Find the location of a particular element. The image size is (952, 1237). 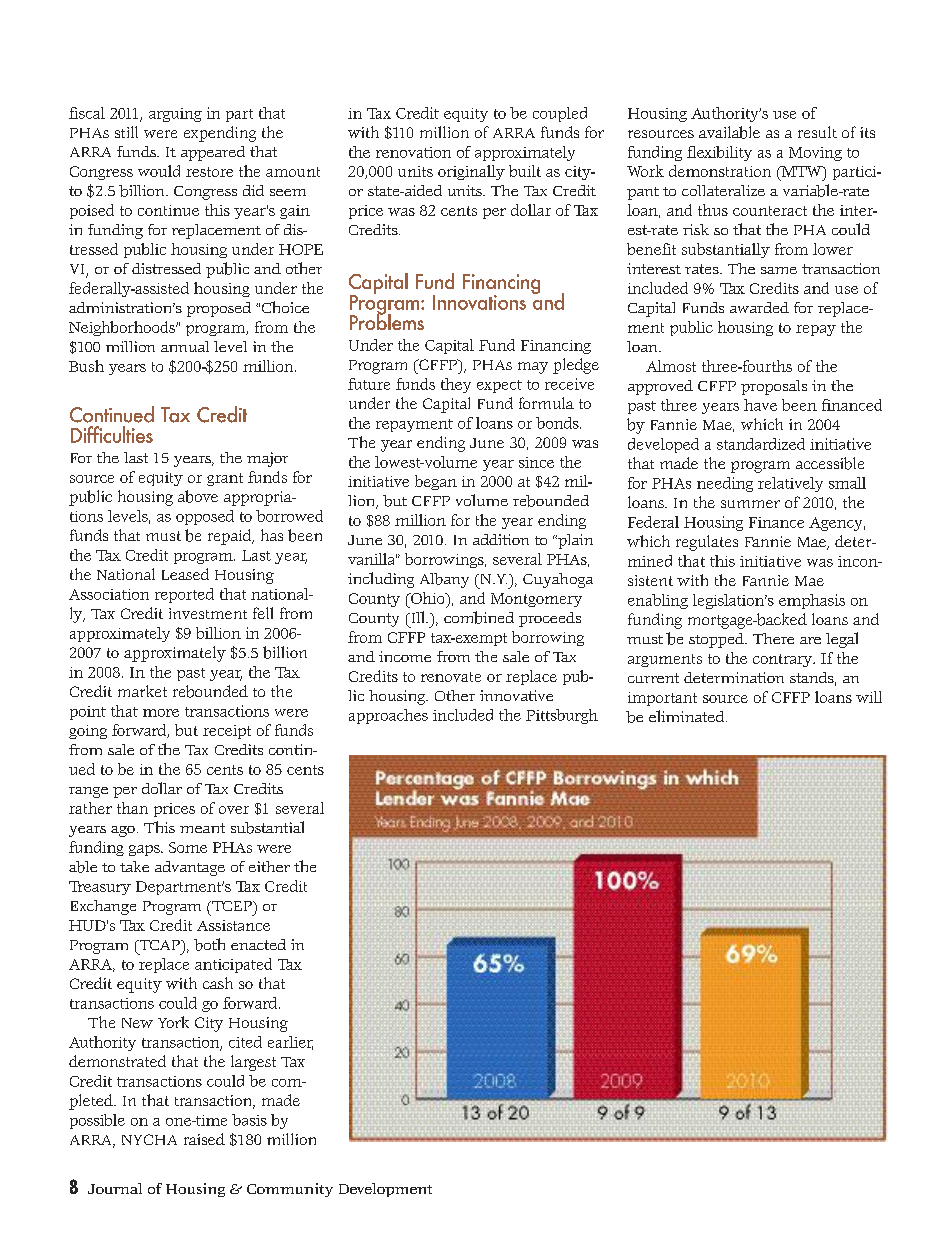

market is located at coordinates (142, 691).
